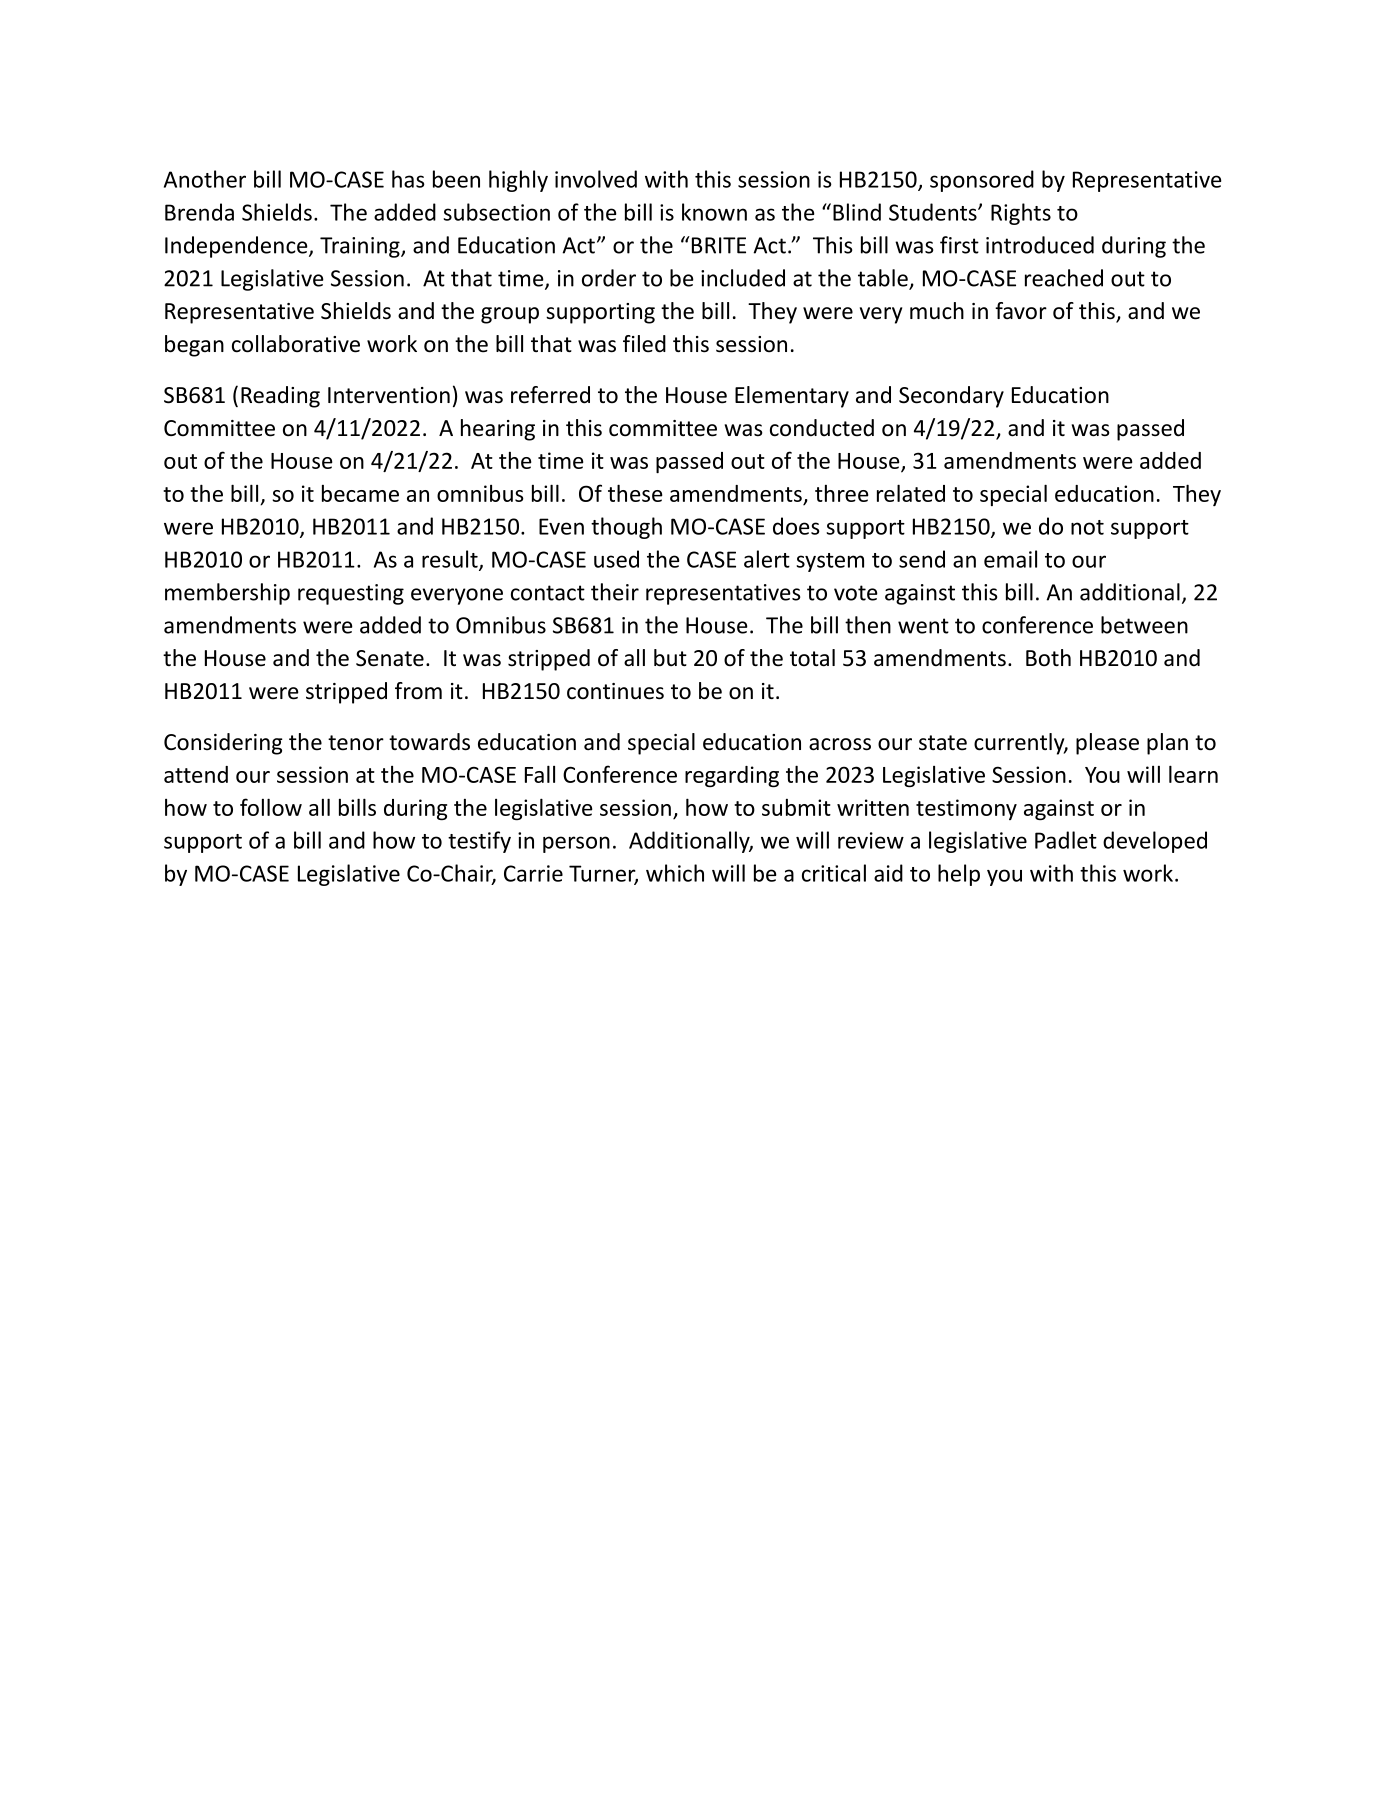 This image has height=1797, width=1388. Describe the element at coordinates (675, 873) in the image. I see `which` at that location.
